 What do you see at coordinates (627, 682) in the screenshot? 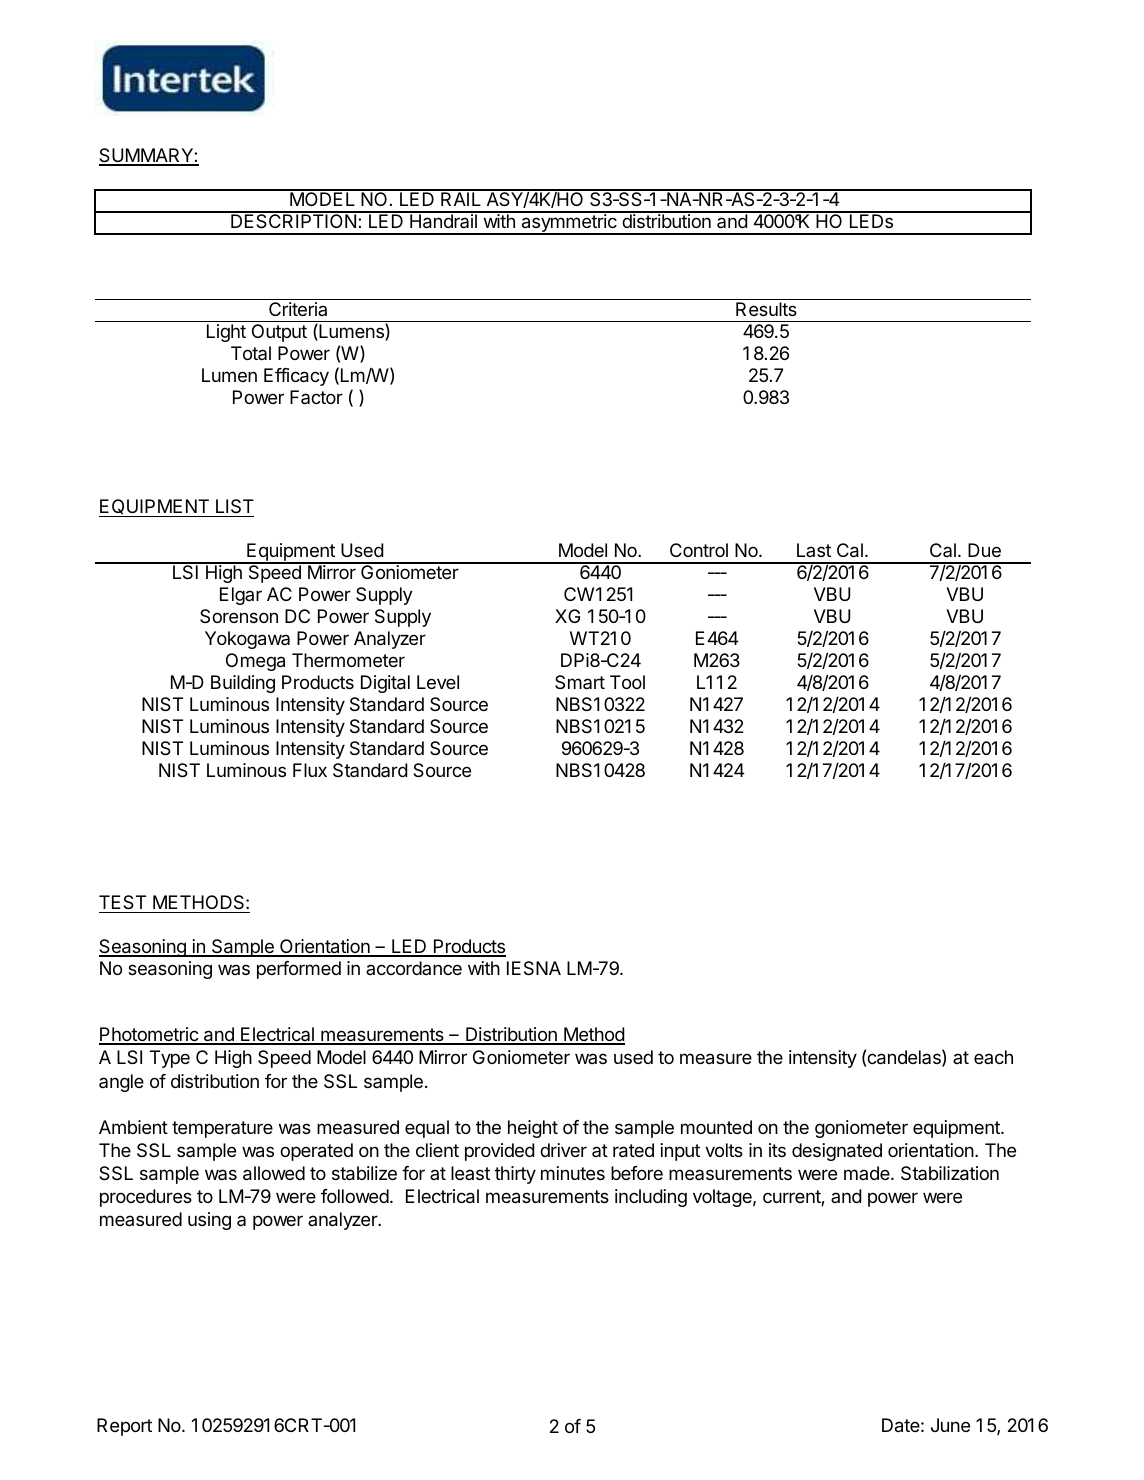
I see `Tool` at bounding box center [627, 682].
